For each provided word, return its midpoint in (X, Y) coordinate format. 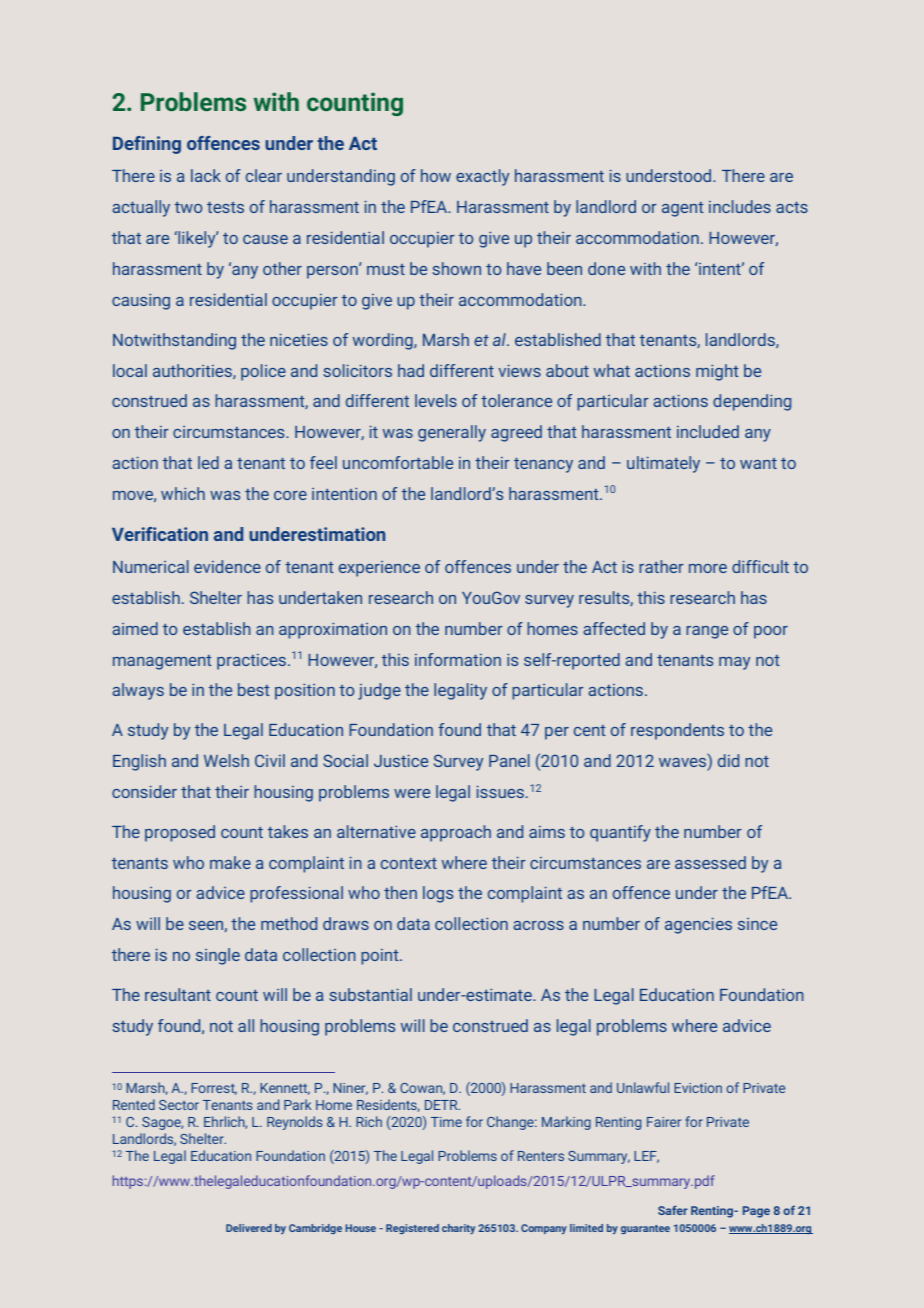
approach (456, 833)
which (183, 493)
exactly (482, 177)
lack (206, 175)
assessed (710, 862)
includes (740, 206)
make (230, 862)
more (708, 568)
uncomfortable (398, 462)
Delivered (249, 1228)
